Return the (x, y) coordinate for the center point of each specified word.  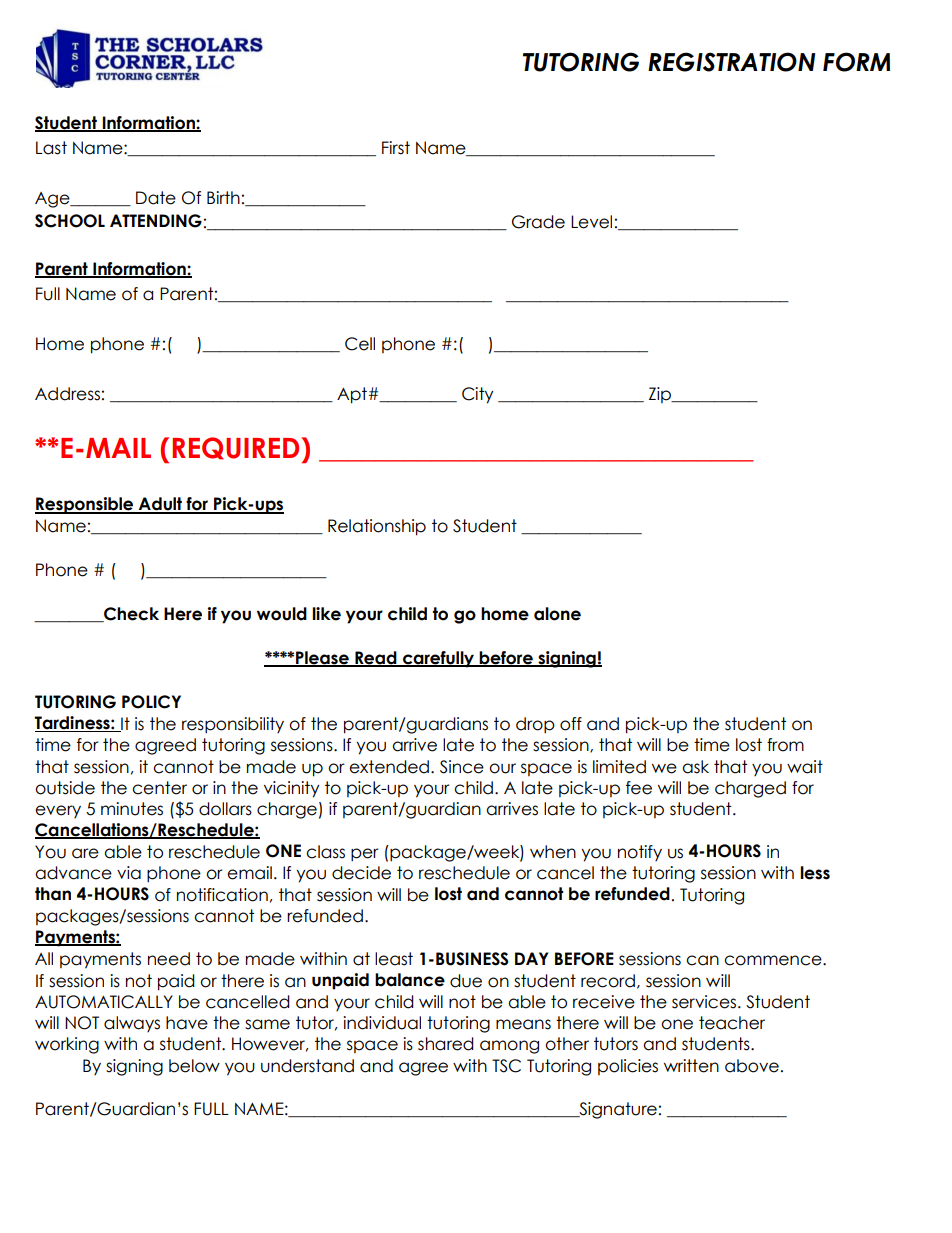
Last (51, 148)
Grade (538, 222)
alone (557, 614)
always (132, 1024)
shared (446, 1044)
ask (695, 767)
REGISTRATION (732, 62)
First (396, 148)
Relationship (377, 527)
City (478, 395)
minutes (132, 809)
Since (462, 767)
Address (67, 394)
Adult (160, 505)
